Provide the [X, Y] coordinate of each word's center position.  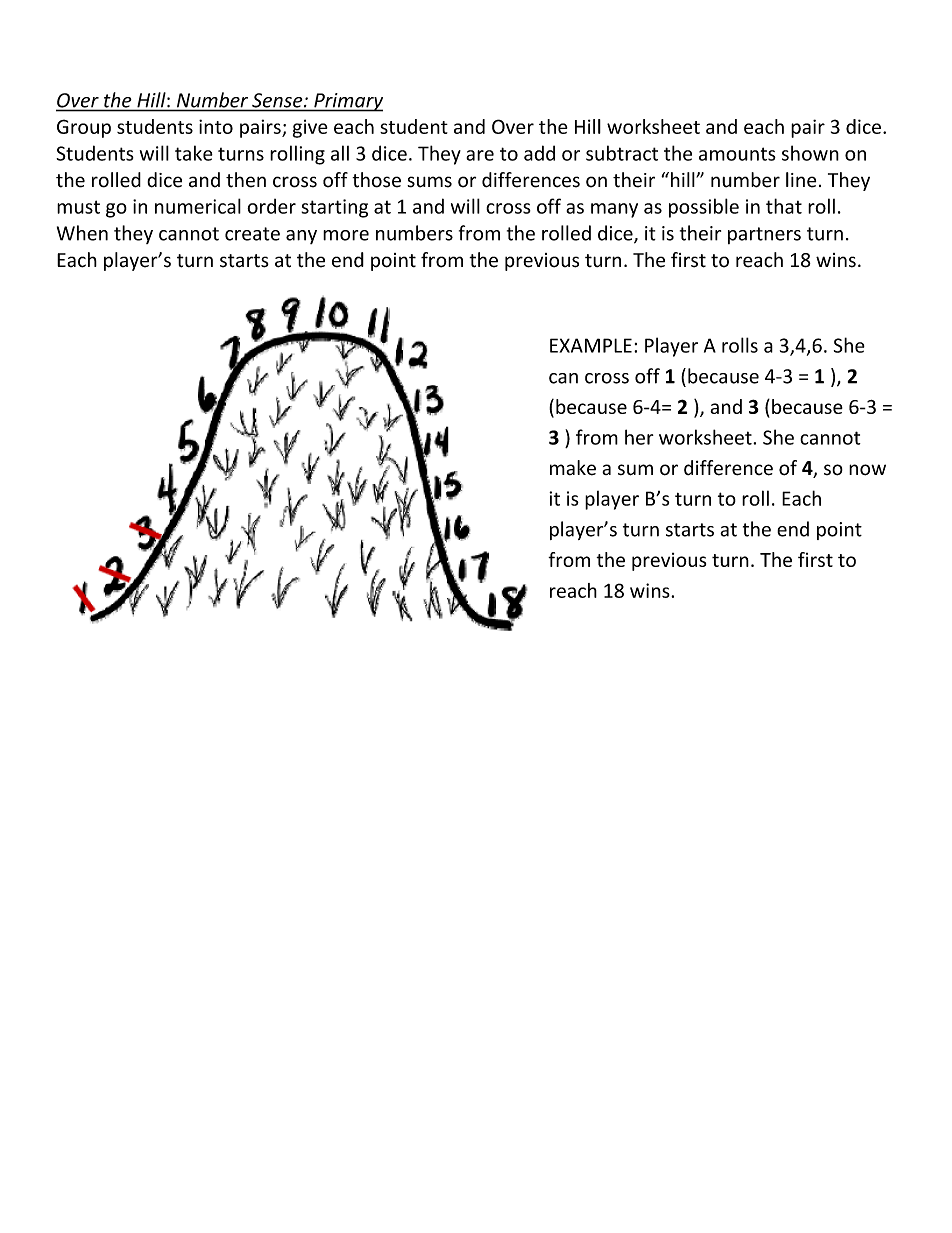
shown [810, 153]
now [867, 470]
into [216, 126]
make [573, 468]
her [639, 437]
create [252, 234]
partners [764, 235]
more [346, 235]
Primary [347, 102]
